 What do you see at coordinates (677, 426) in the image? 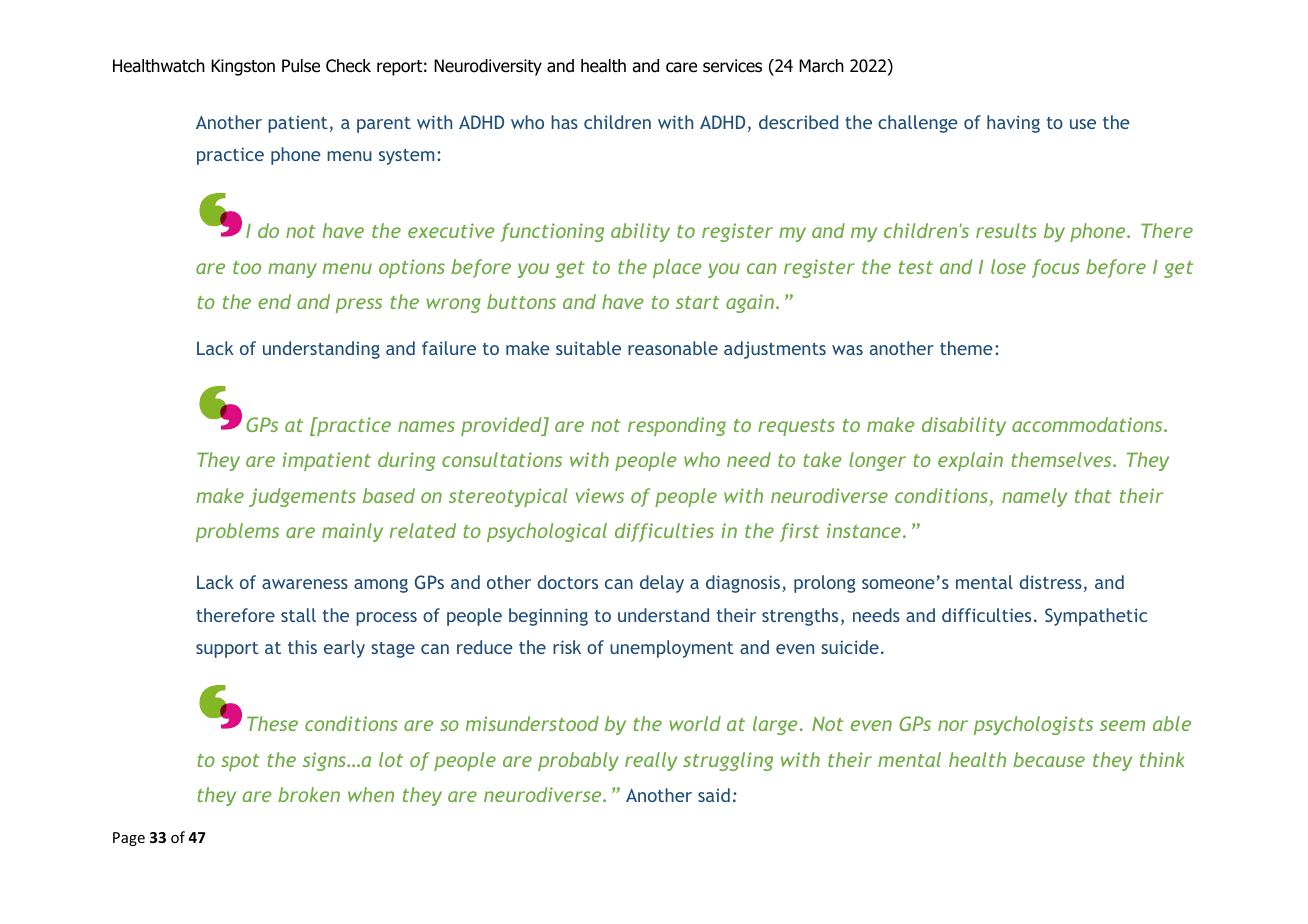
I see `responding` at bounding box center [677, 426].
